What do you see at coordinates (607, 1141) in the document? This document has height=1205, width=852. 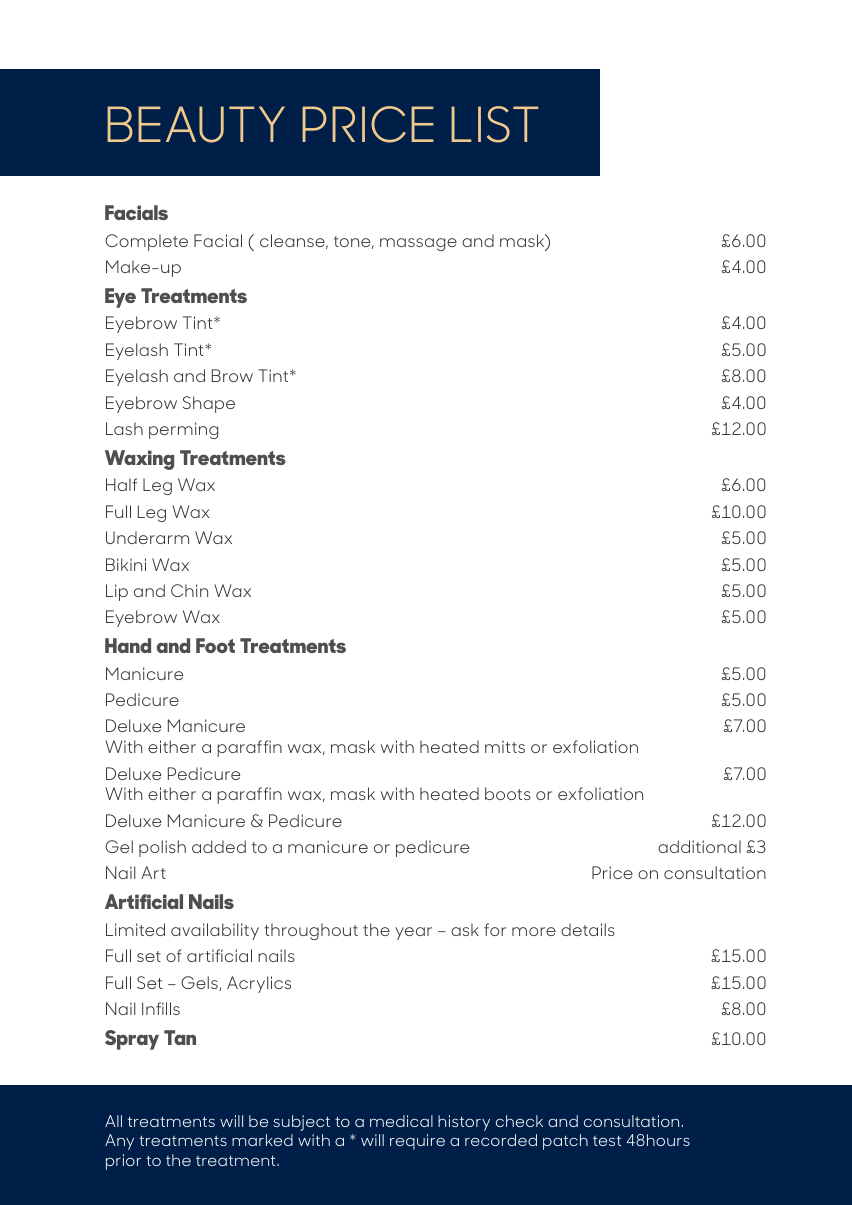 I see `test` at bounding box center [607, 1141].
